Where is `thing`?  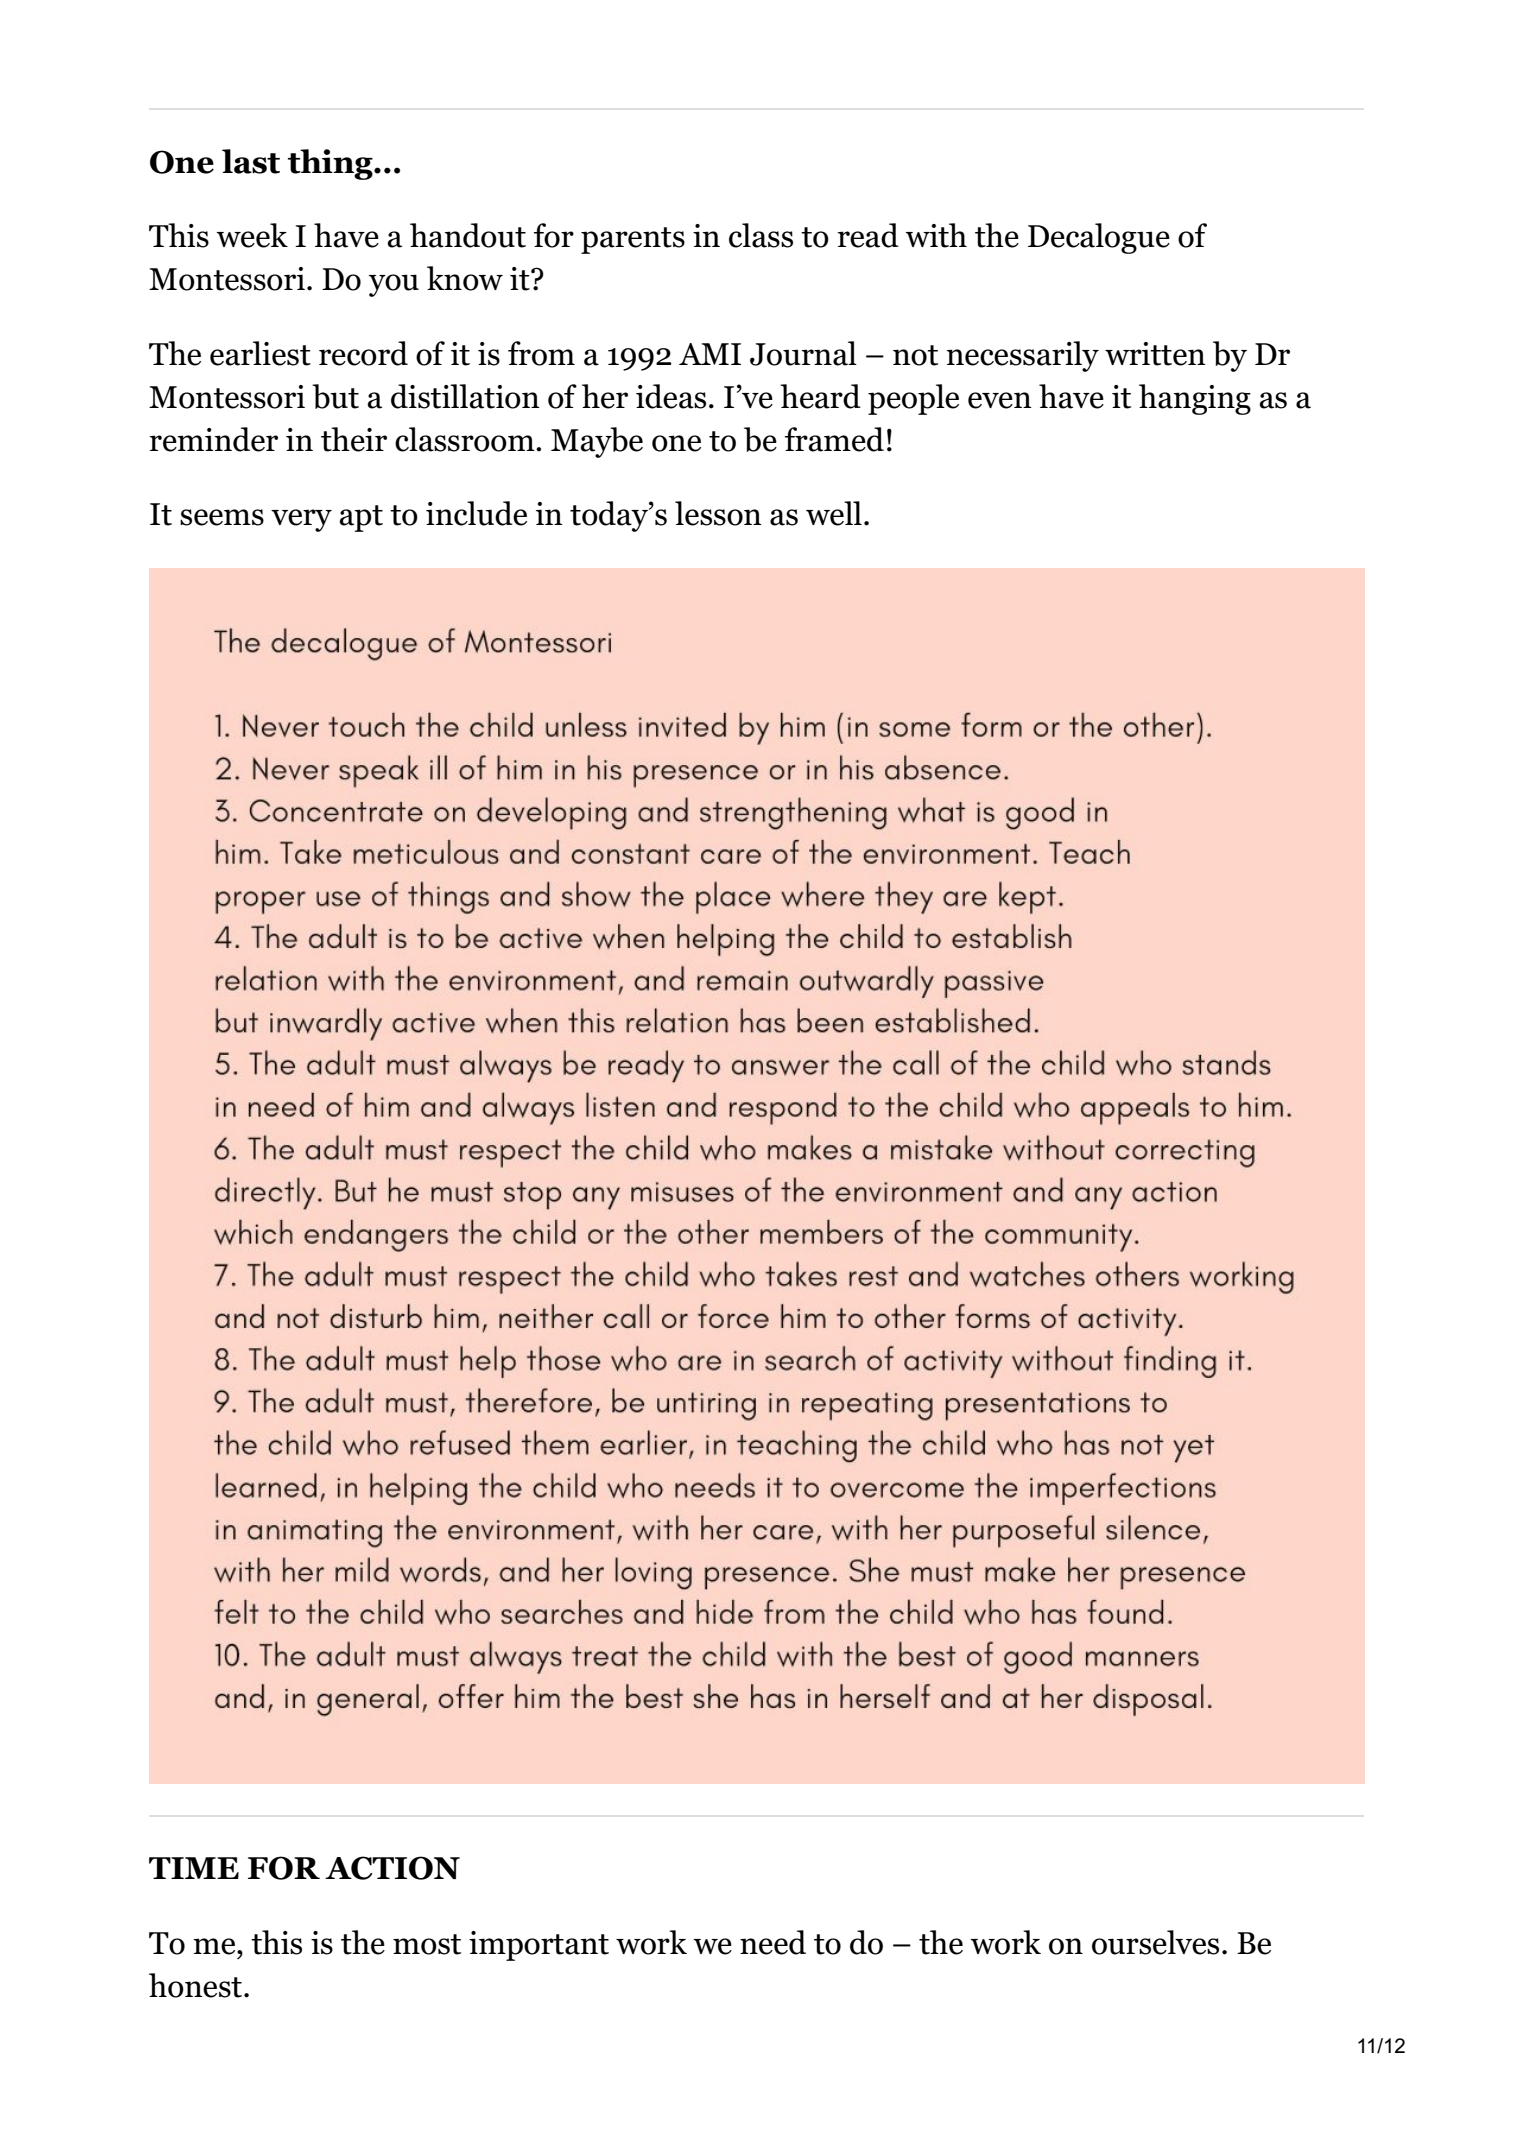
thing is located at coordinates (331, 164).
